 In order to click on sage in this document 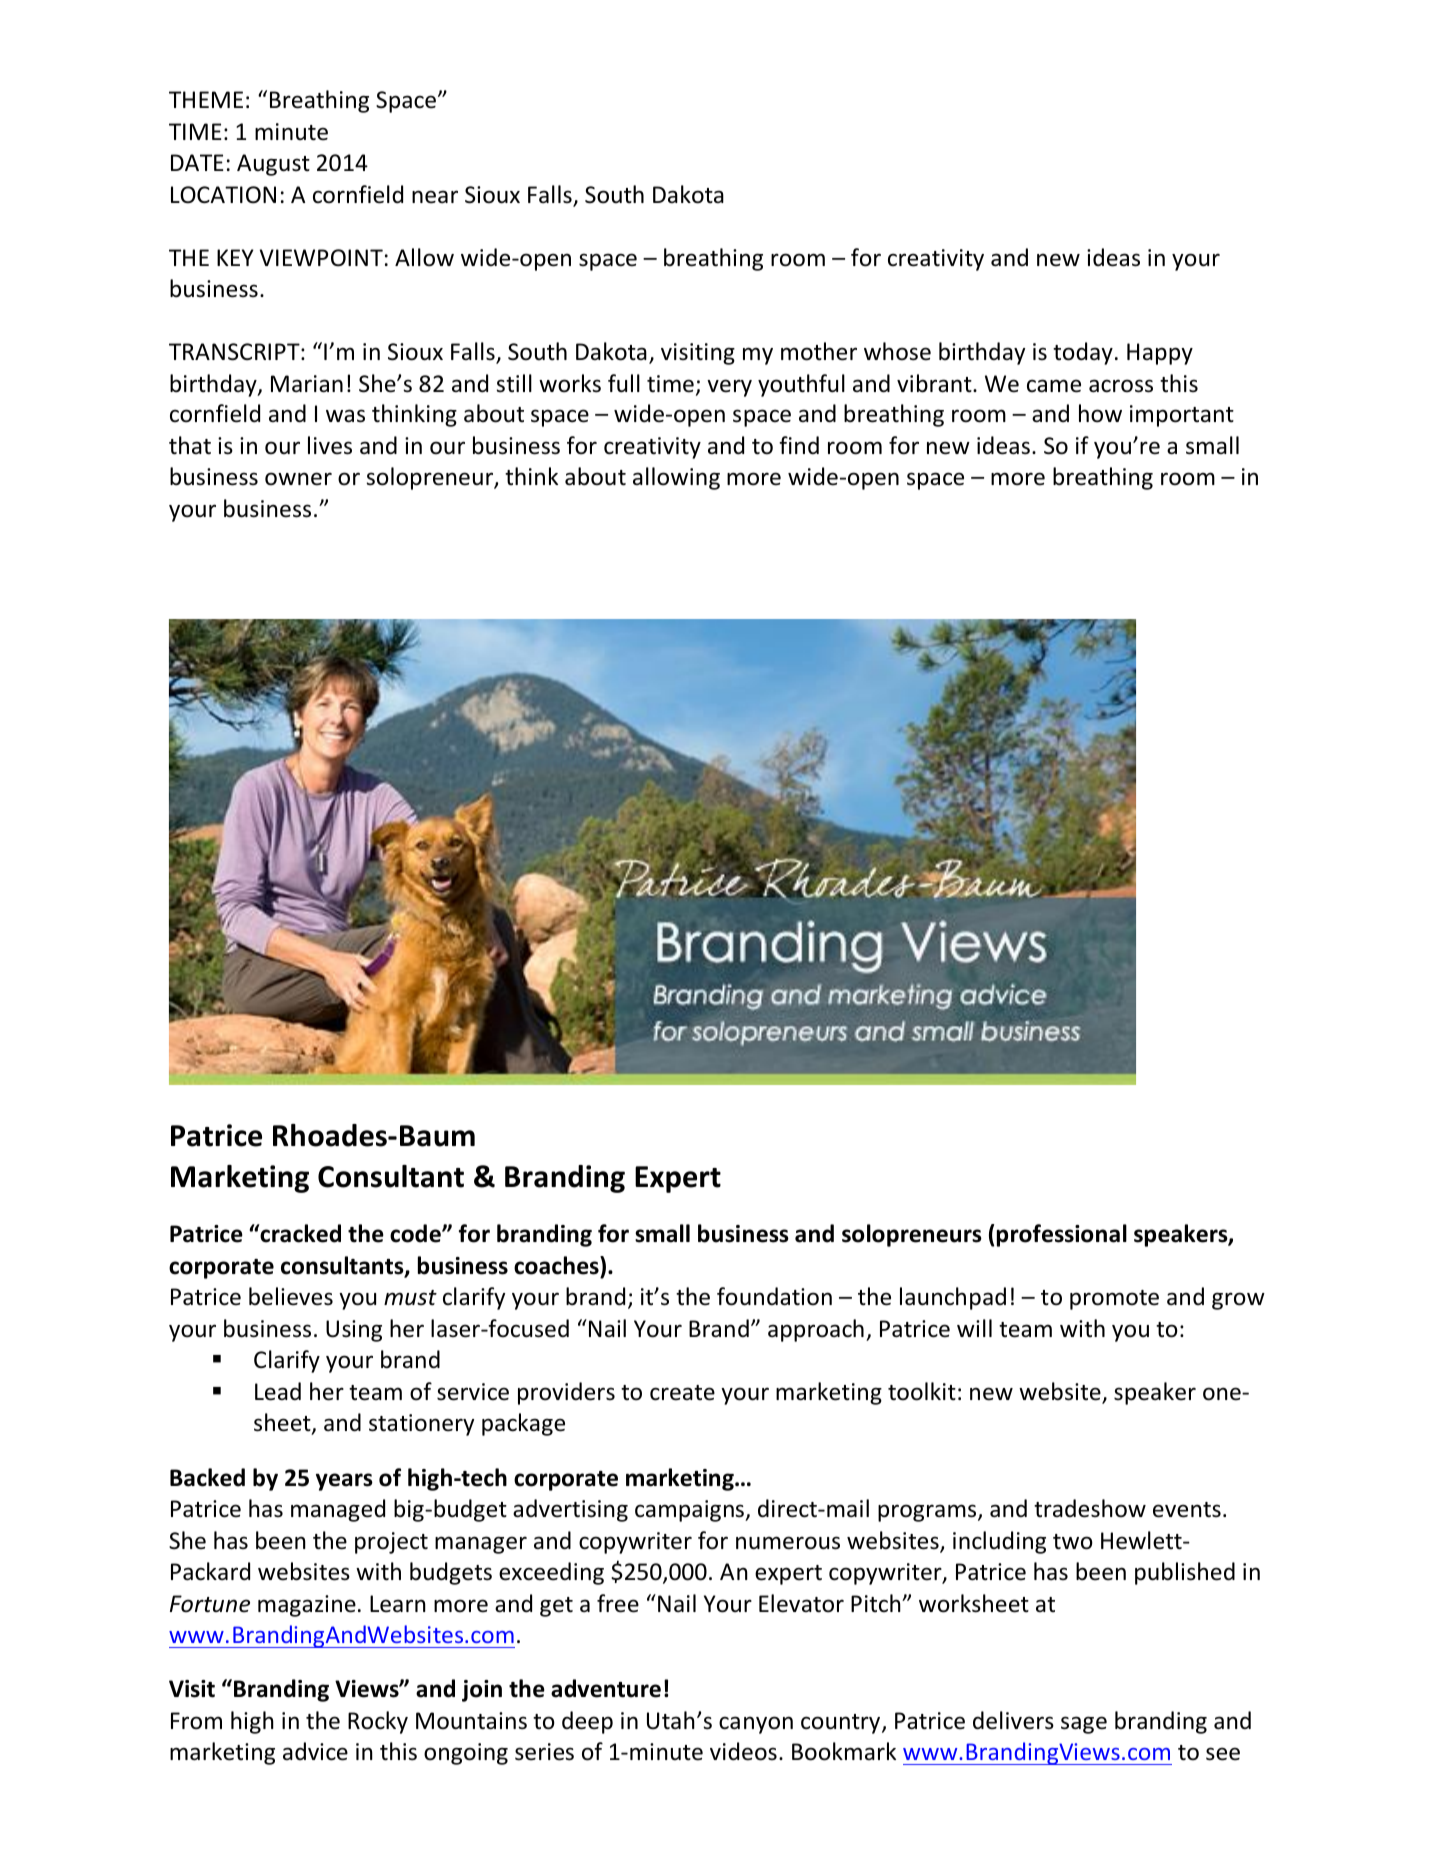, I will do `click(1084, 1725)`.
